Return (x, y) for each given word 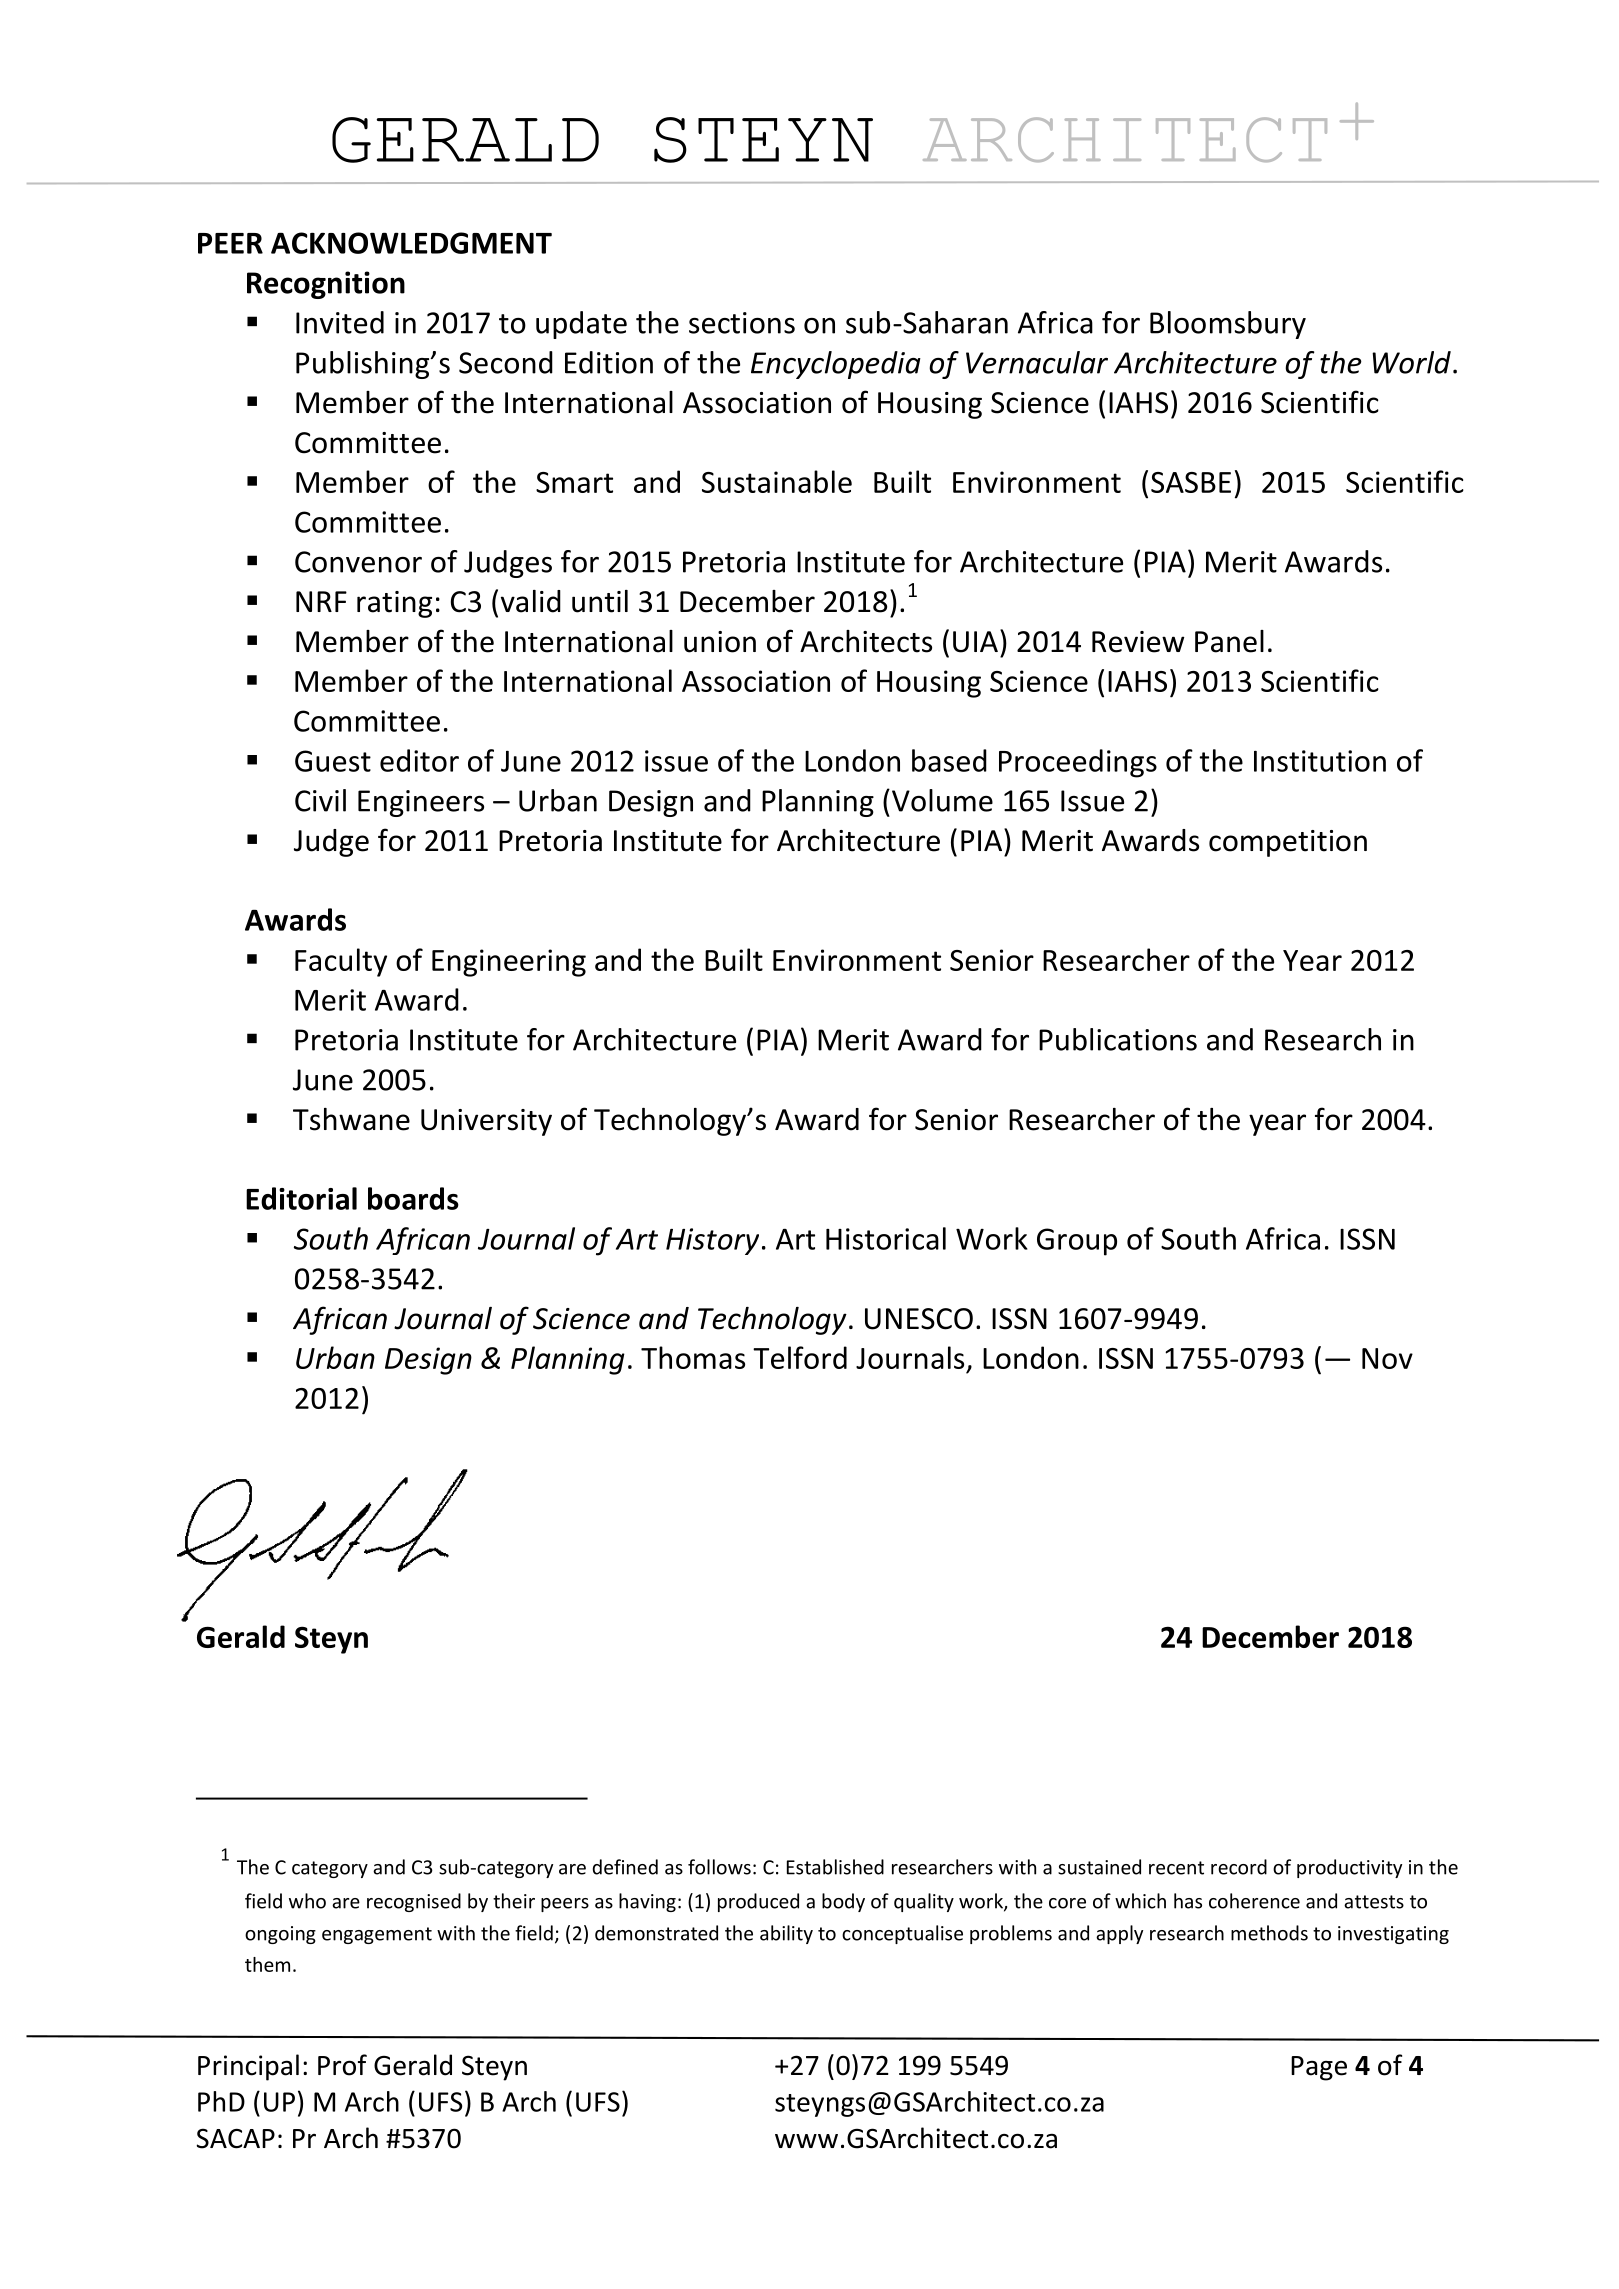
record (1239, 1867)
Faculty (341, 962)
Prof (342, 2065)
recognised (414, 1902)
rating (394, 604)
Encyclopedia (836, 365)
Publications (1118, 1039)
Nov (1387, 1358)
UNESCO (919, 1319)
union (720, 642)
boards (413, 1198)
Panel (1229, 641)
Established (835, 1867)
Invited (340, 322)
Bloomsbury (1228, 325)
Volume (942, 800)
